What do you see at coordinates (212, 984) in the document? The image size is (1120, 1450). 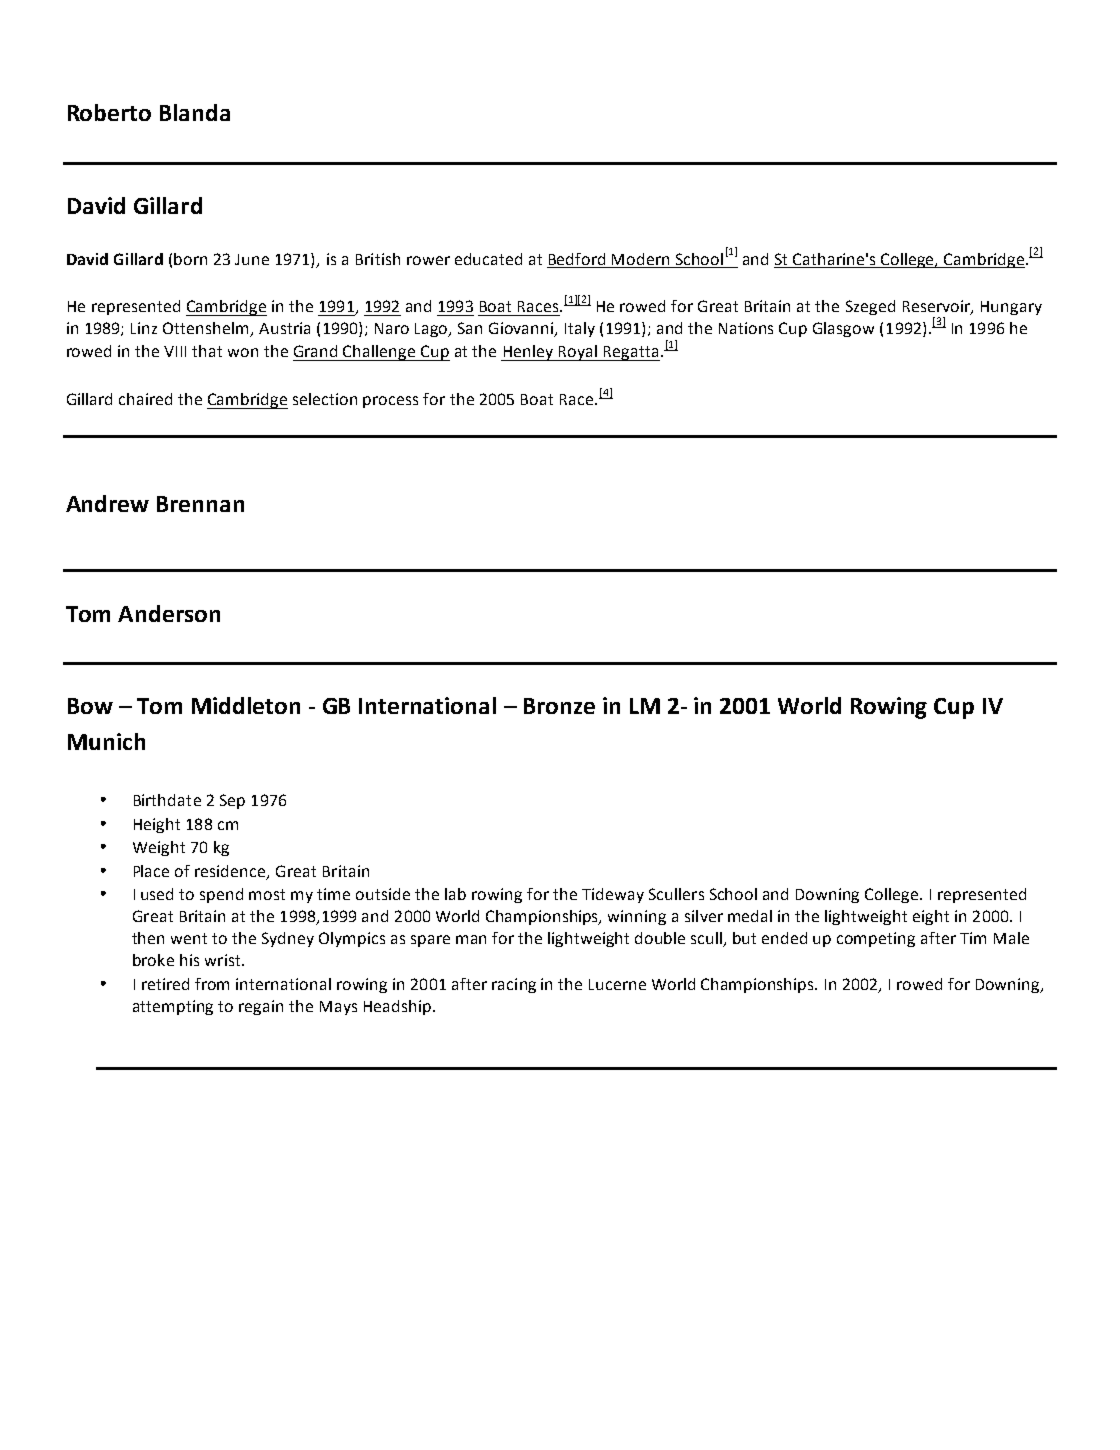 I see `from` at bounding box center [212, 984].
